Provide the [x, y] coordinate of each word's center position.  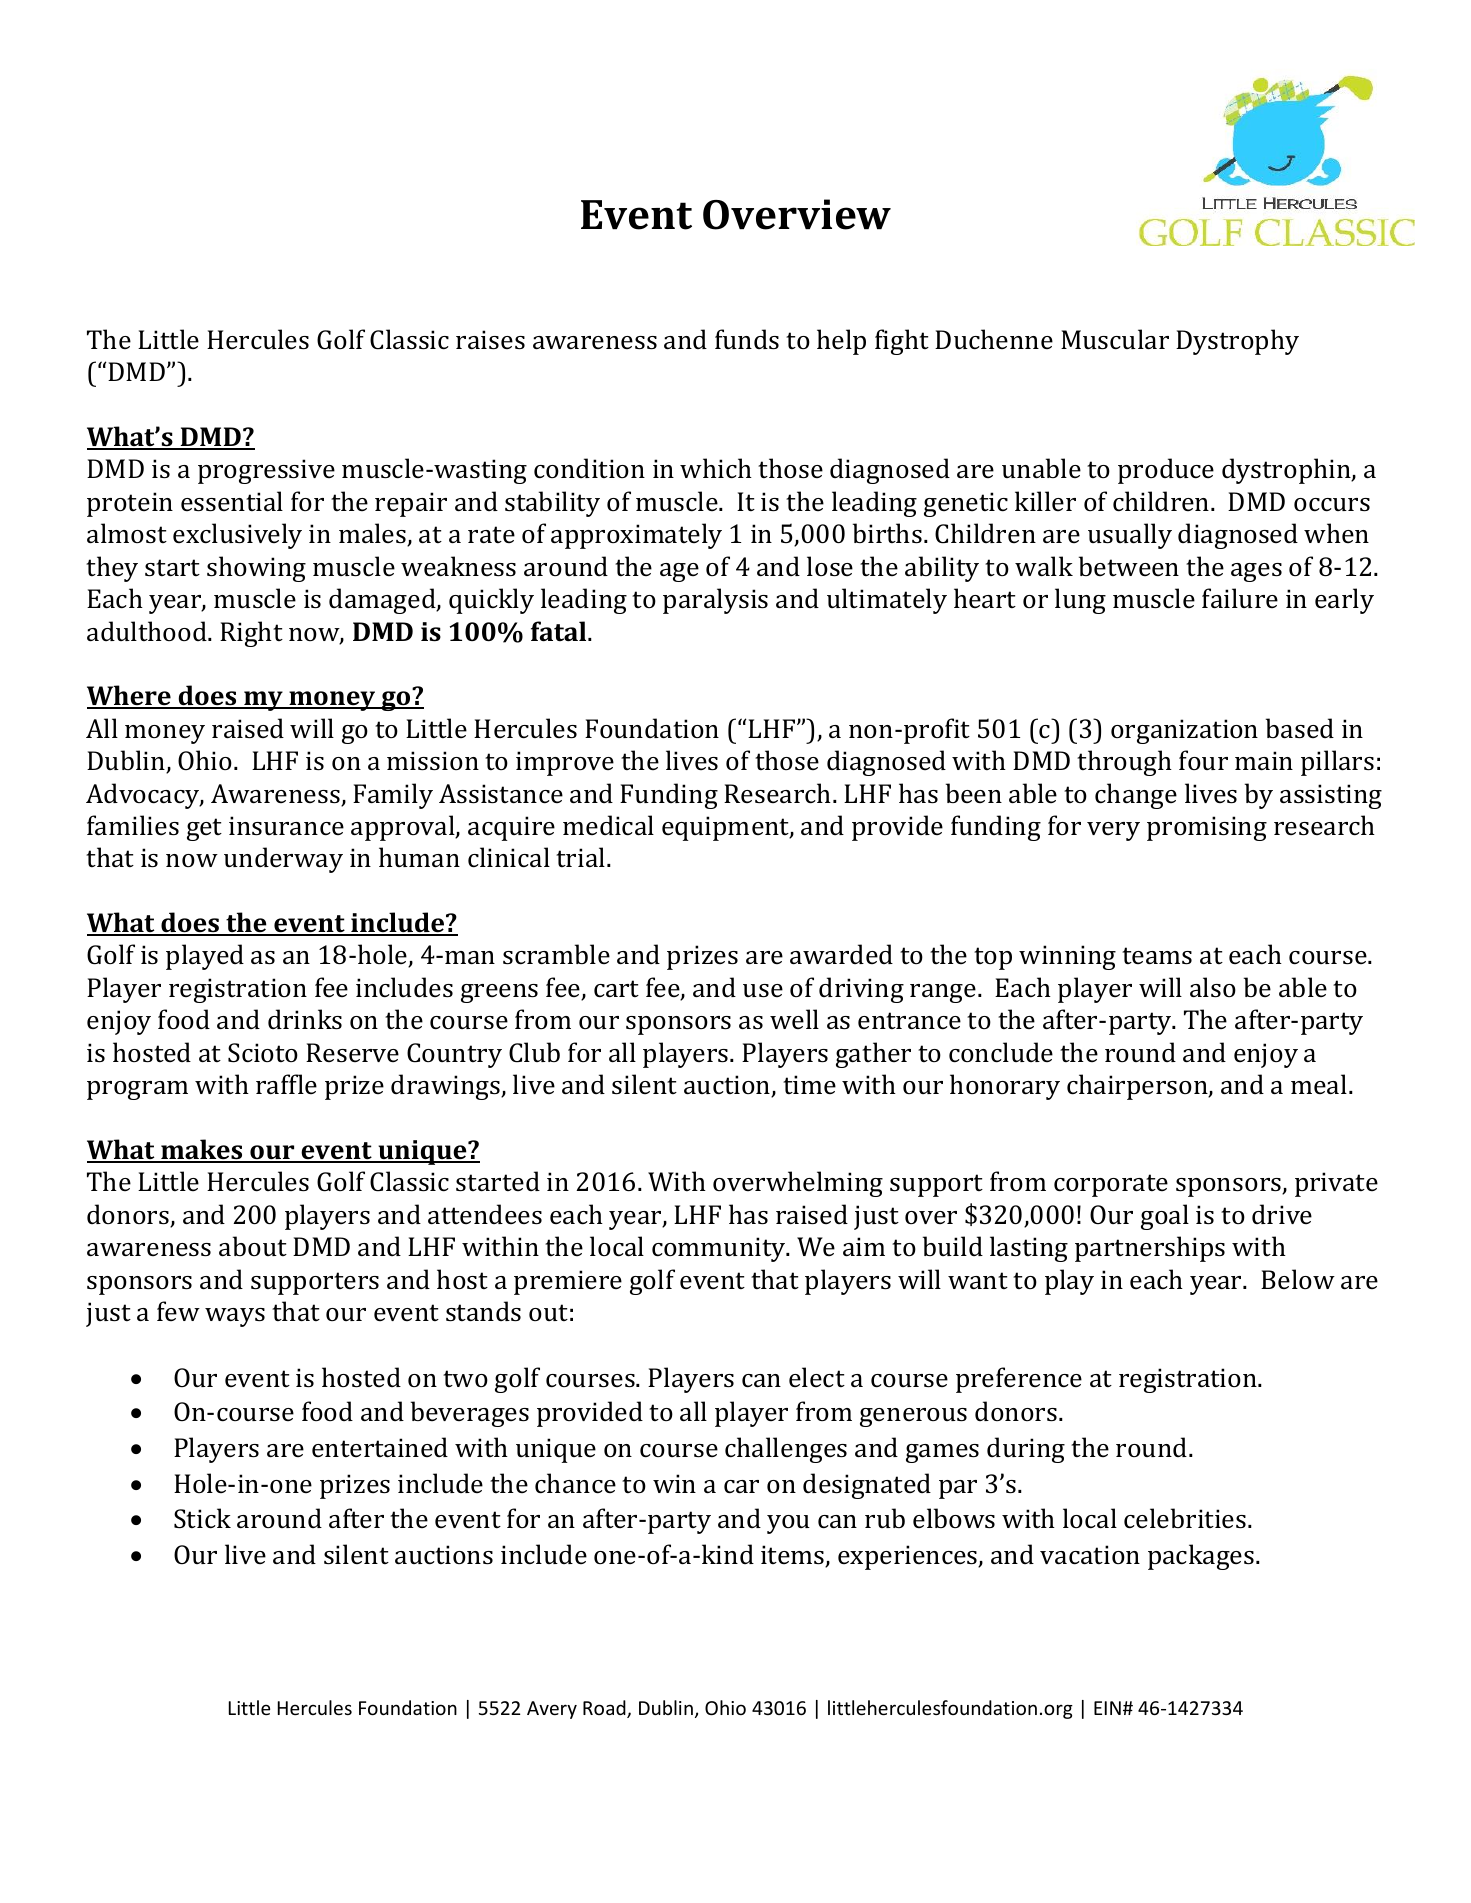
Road [605, 1709]
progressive [266, 471]
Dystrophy [1237, 342]
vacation [1090, 1555]
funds [747, 339]
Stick [202, 1518]
